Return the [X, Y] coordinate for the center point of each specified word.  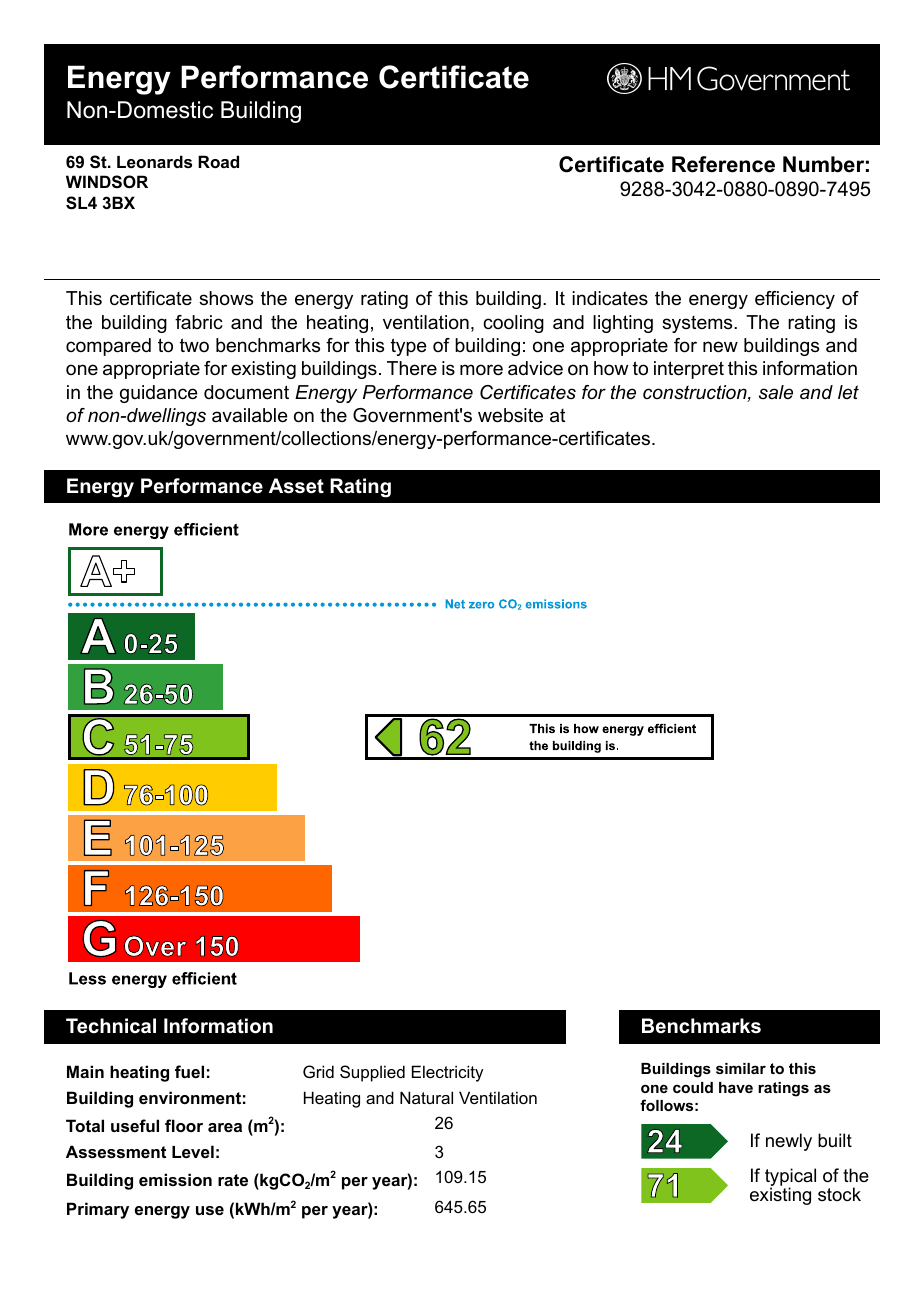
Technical [111, 1026]
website [510, 415]
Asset [296, 486]
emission [175, 1179]
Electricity [447, 1073]
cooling [513, 324]
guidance [159, 394]
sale [776, 392]
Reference [723, 164]
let [848, 392]
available [250, 415]
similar [741, 1068]
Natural [426, 1097]
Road [218, 161]
